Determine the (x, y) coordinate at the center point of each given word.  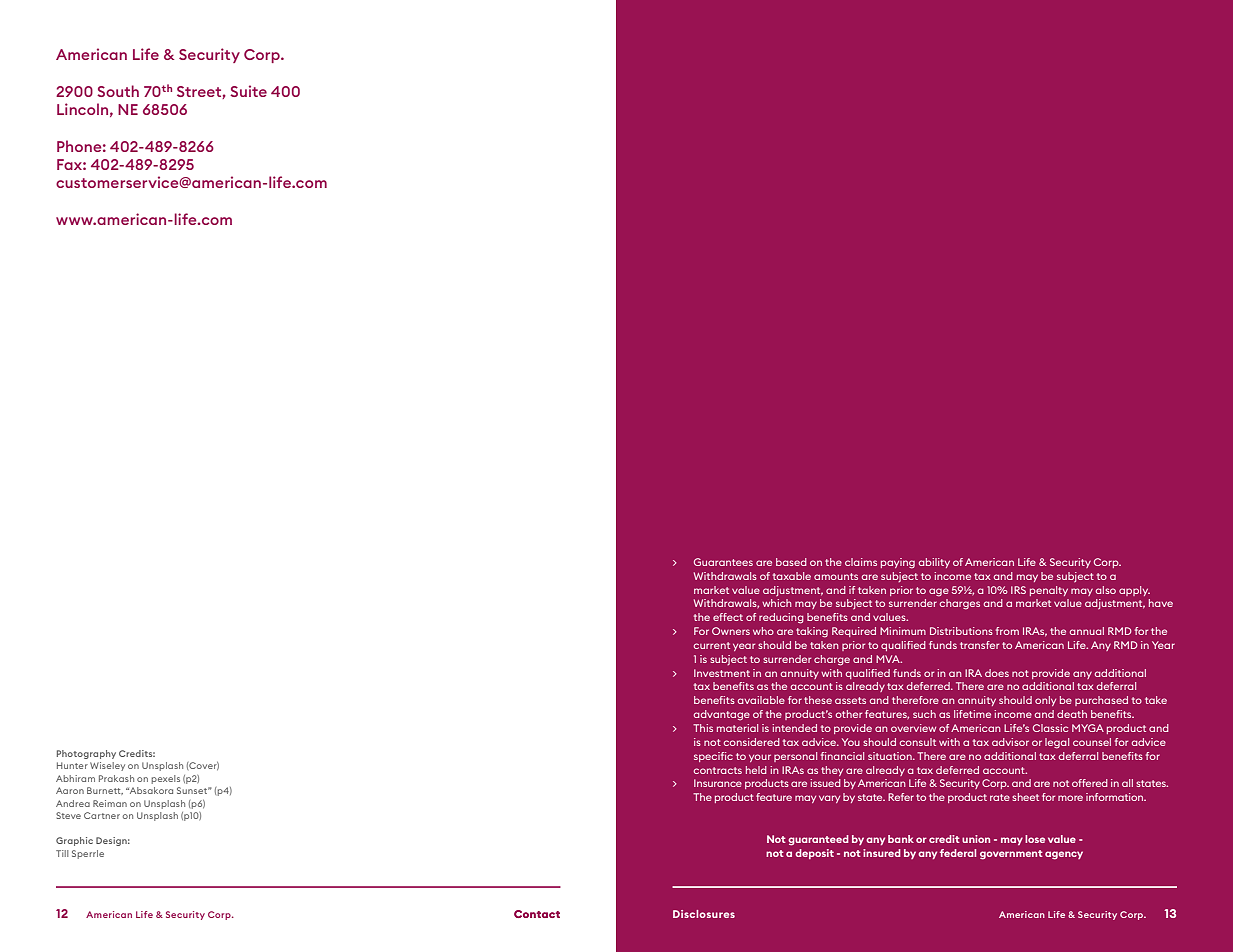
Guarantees (723, 562)
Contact (537, 914)
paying (898, 563)
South (118, 91)
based (791, 562)
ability (934, 563)
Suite (248, 91)
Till (62, 853)
